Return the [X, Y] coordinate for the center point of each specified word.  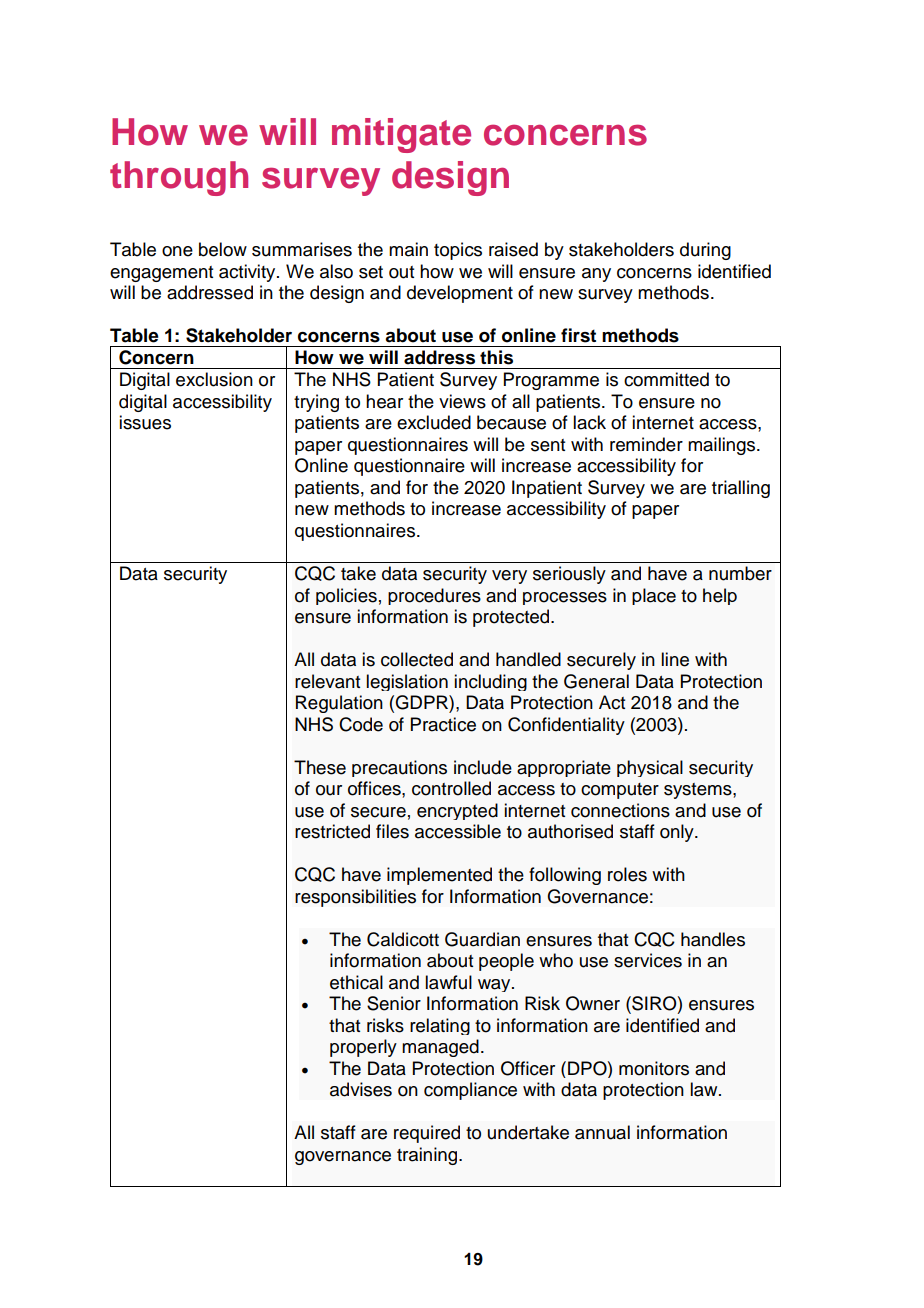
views [462, 401]
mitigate [401, 135]
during [705, 251]
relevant [327, 681]
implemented [439, 876]
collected [417, 659]
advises [361, 1089]
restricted [332, 831]
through [179, 178]
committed [666, 379]
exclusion [214, 379]
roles [627, 874]
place [654, 596]
